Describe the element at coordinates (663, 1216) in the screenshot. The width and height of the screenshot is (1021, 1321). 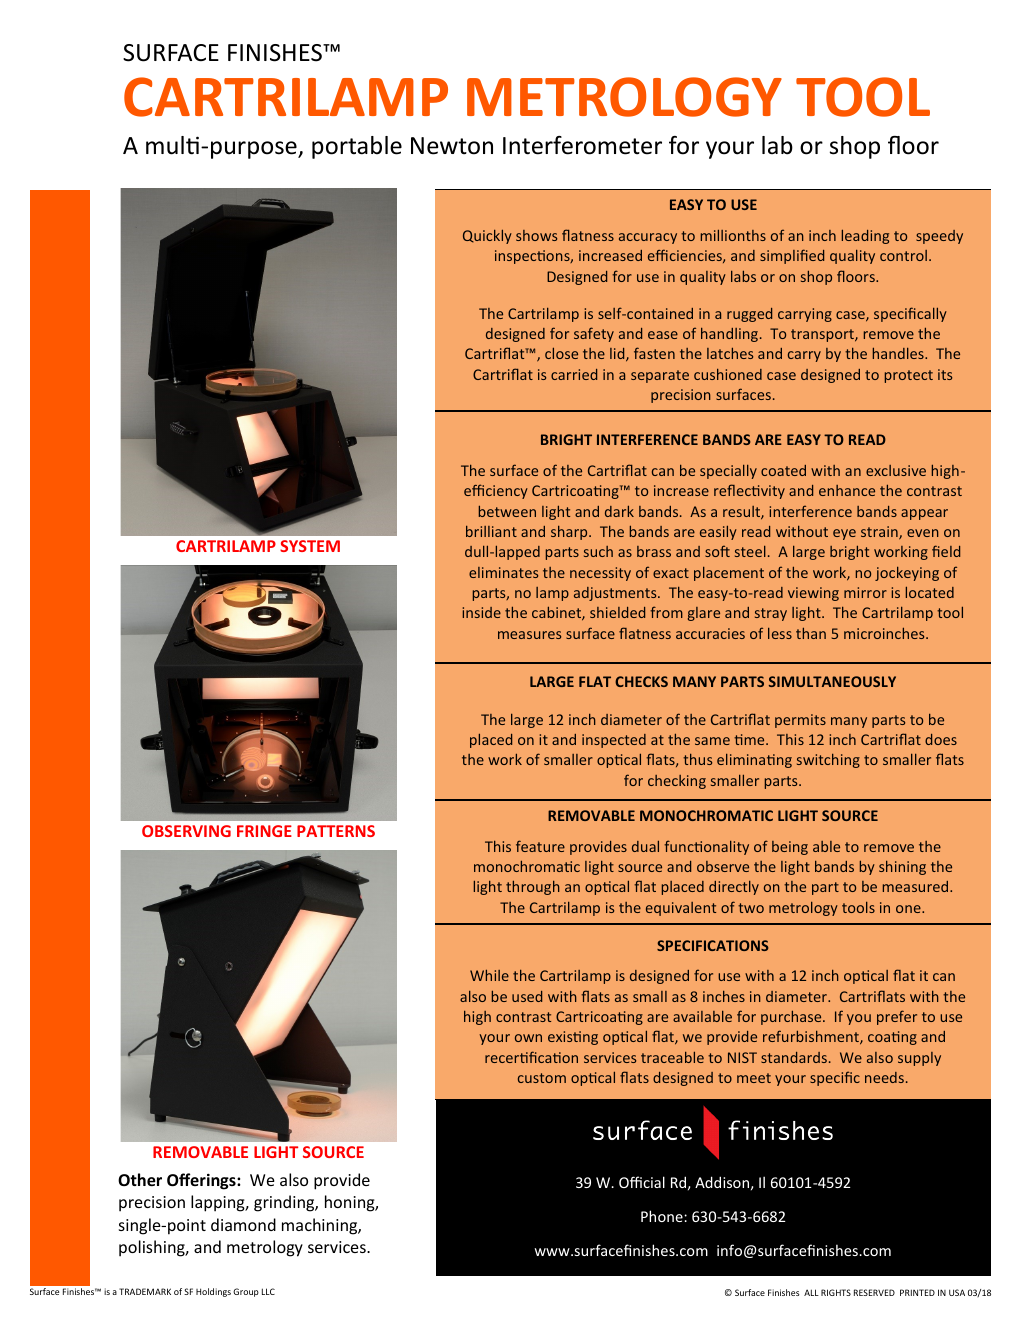
I see `Phone` at that location.
